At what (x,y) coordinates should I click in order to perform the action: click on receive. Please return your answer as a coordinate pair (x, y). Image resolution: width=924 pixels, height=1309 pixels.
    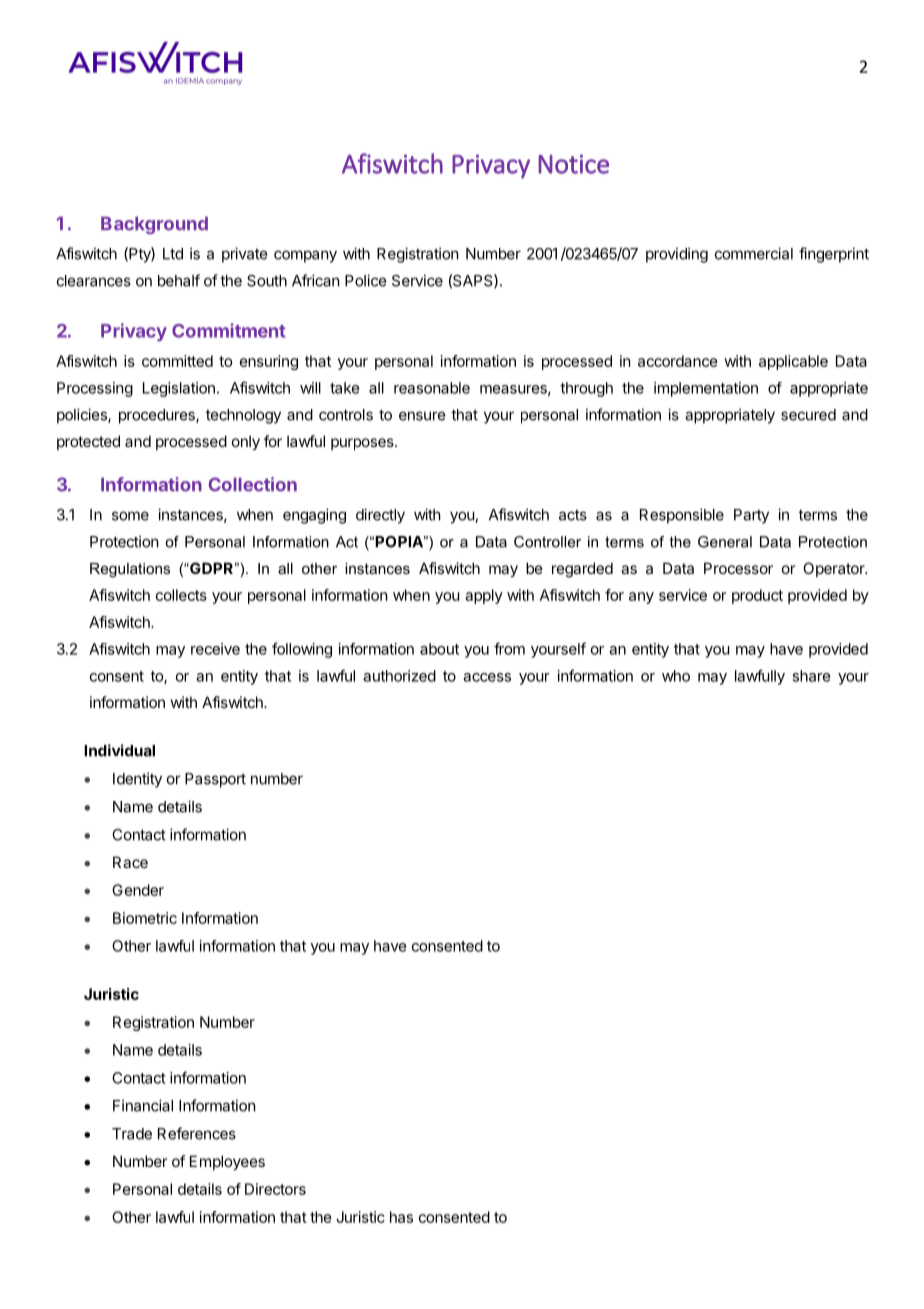
    Looking at the image, I should click on (215, 649).
